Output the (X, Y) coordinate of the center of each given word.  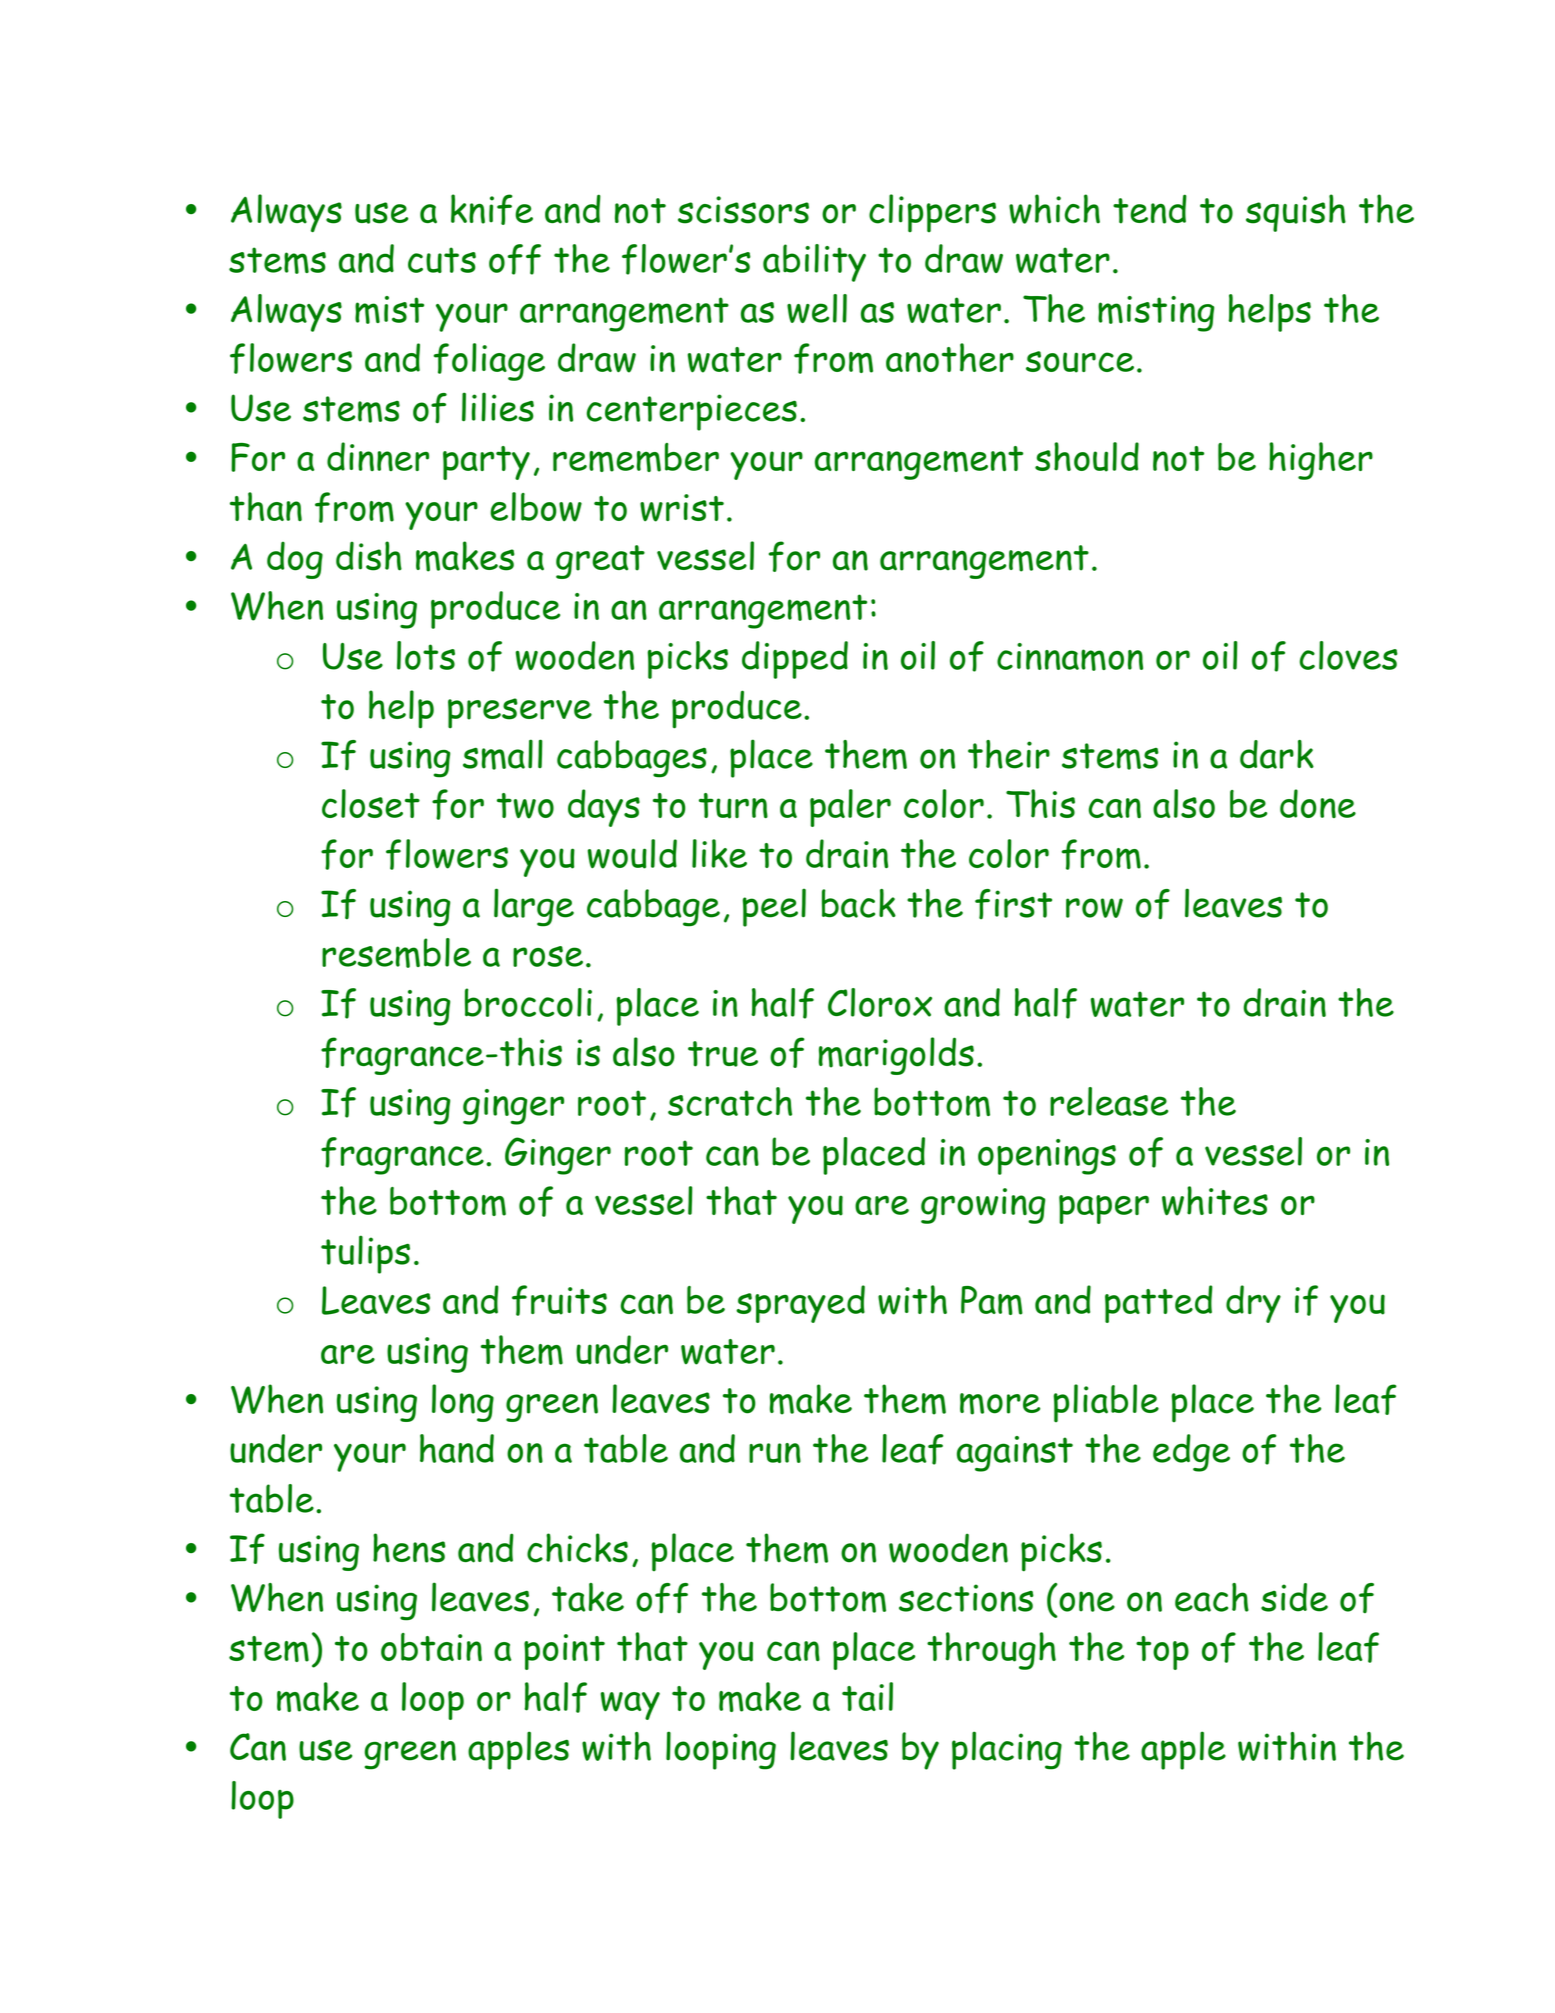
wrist (682, 508)
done (1318, 803)
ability (814, 263)
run (775, 1453)
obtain (431, 1647)
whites (1215, 1201)
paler (850, 808)
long (463, 1403)
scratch (730, 1101)
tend (1150, 209)
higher (1321, 461)
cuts (442, 260)
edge (1191, 1453)
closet (371, 803)
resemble (396, 953)
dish (369, 556)
